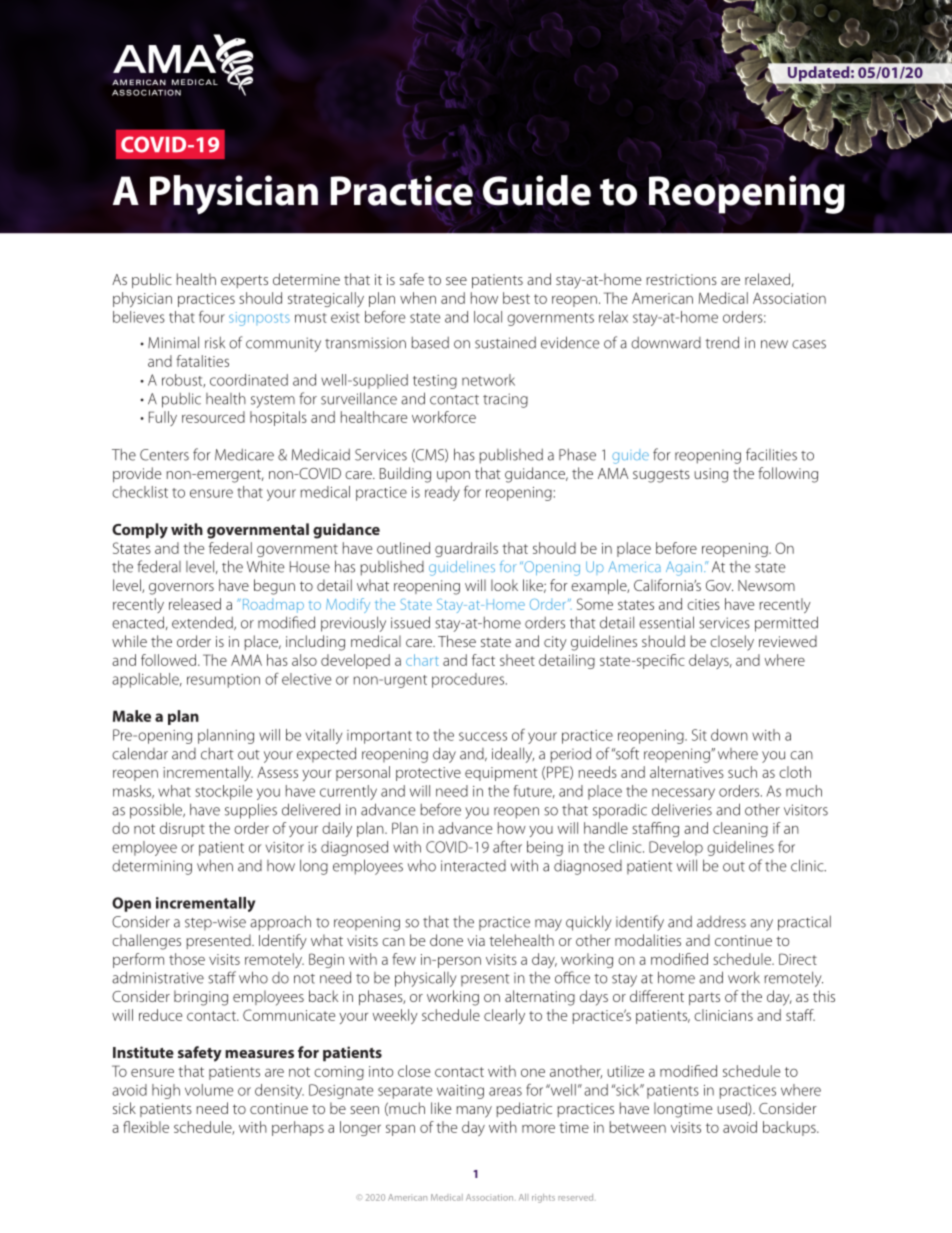  What do you see at coordinates (182, 829) in the screenshot?
I see `disrupt` at bounding box center [182, 829].
